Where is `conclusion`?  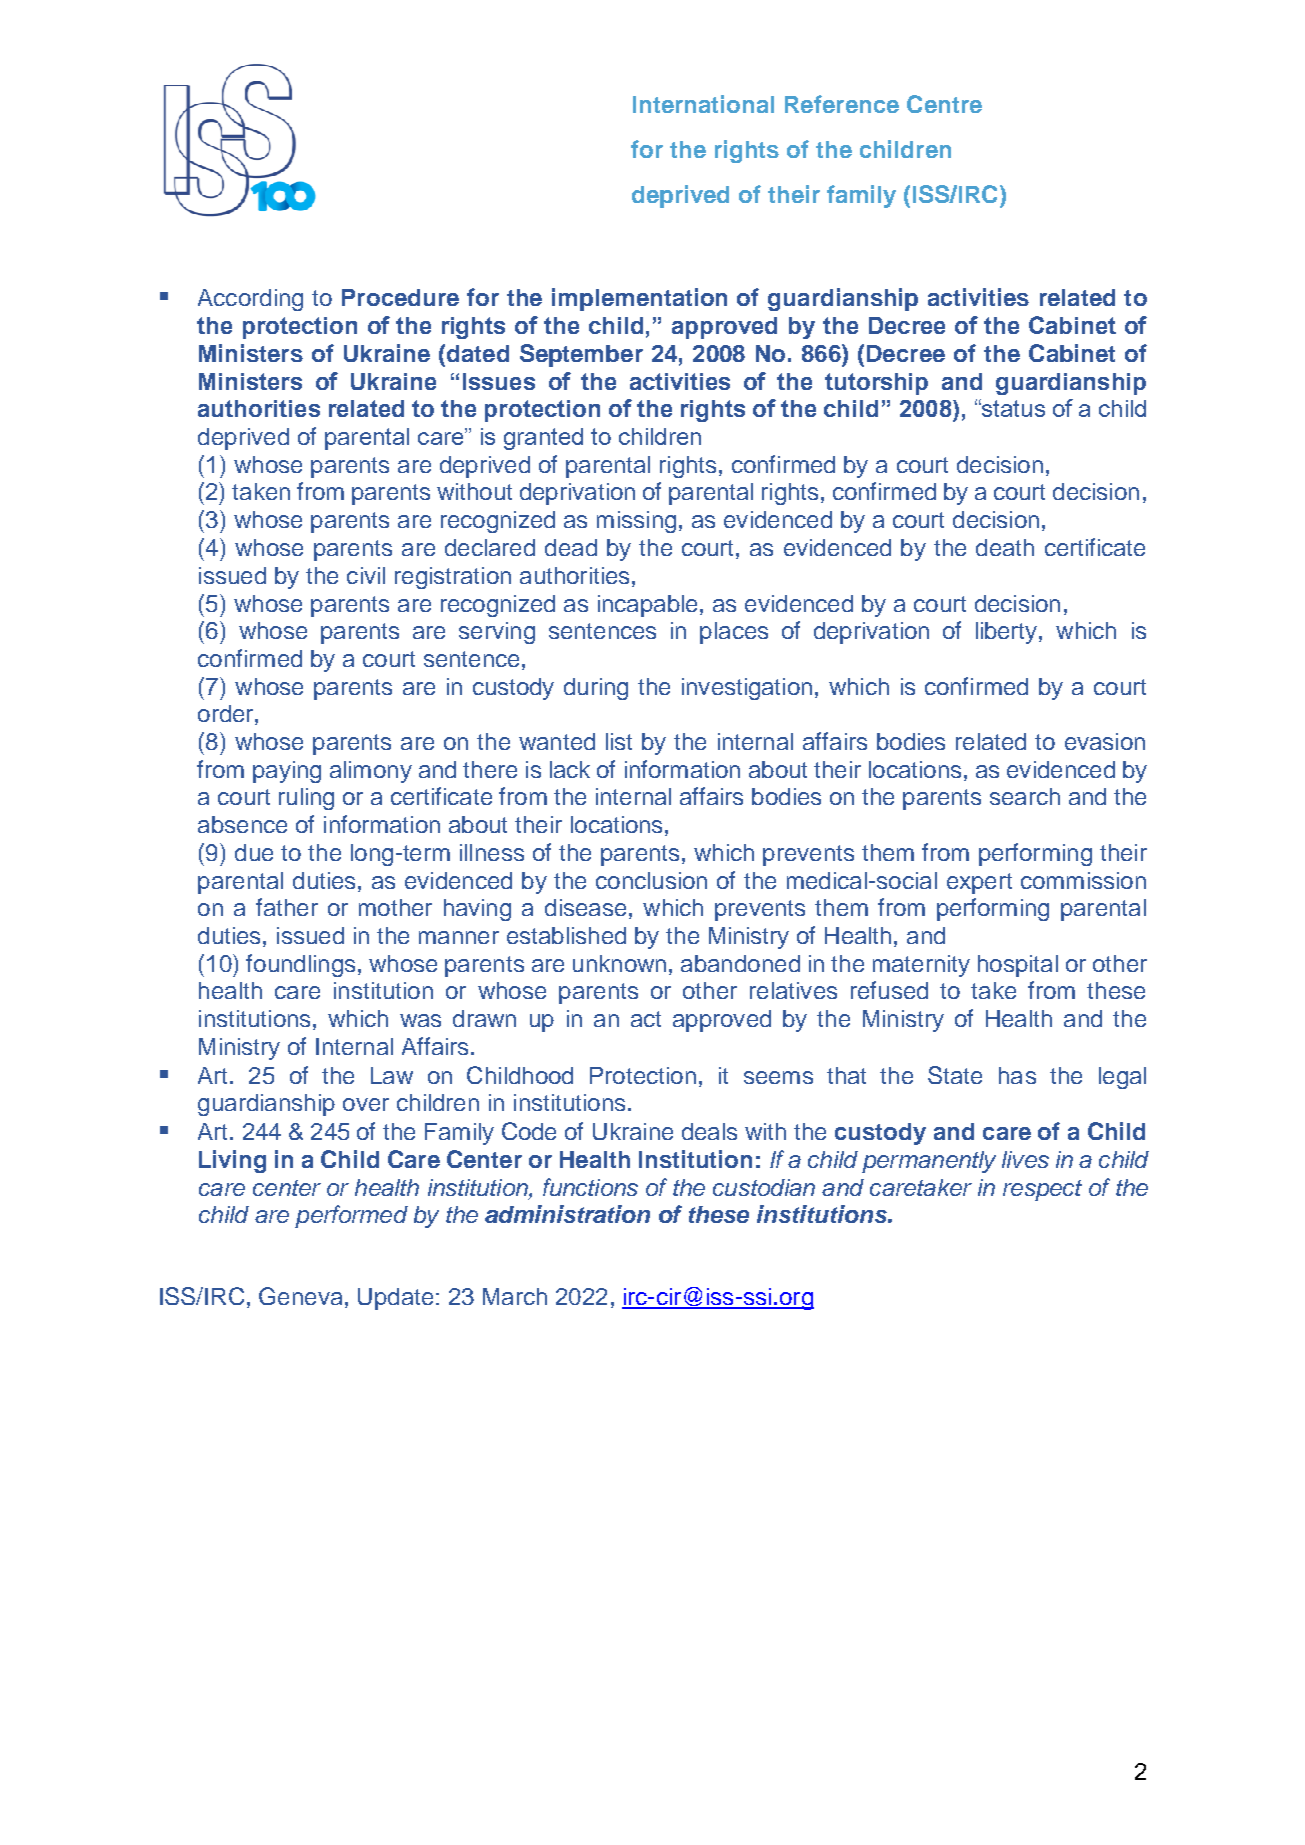
conclusion is located at coordinates (651, 880).
